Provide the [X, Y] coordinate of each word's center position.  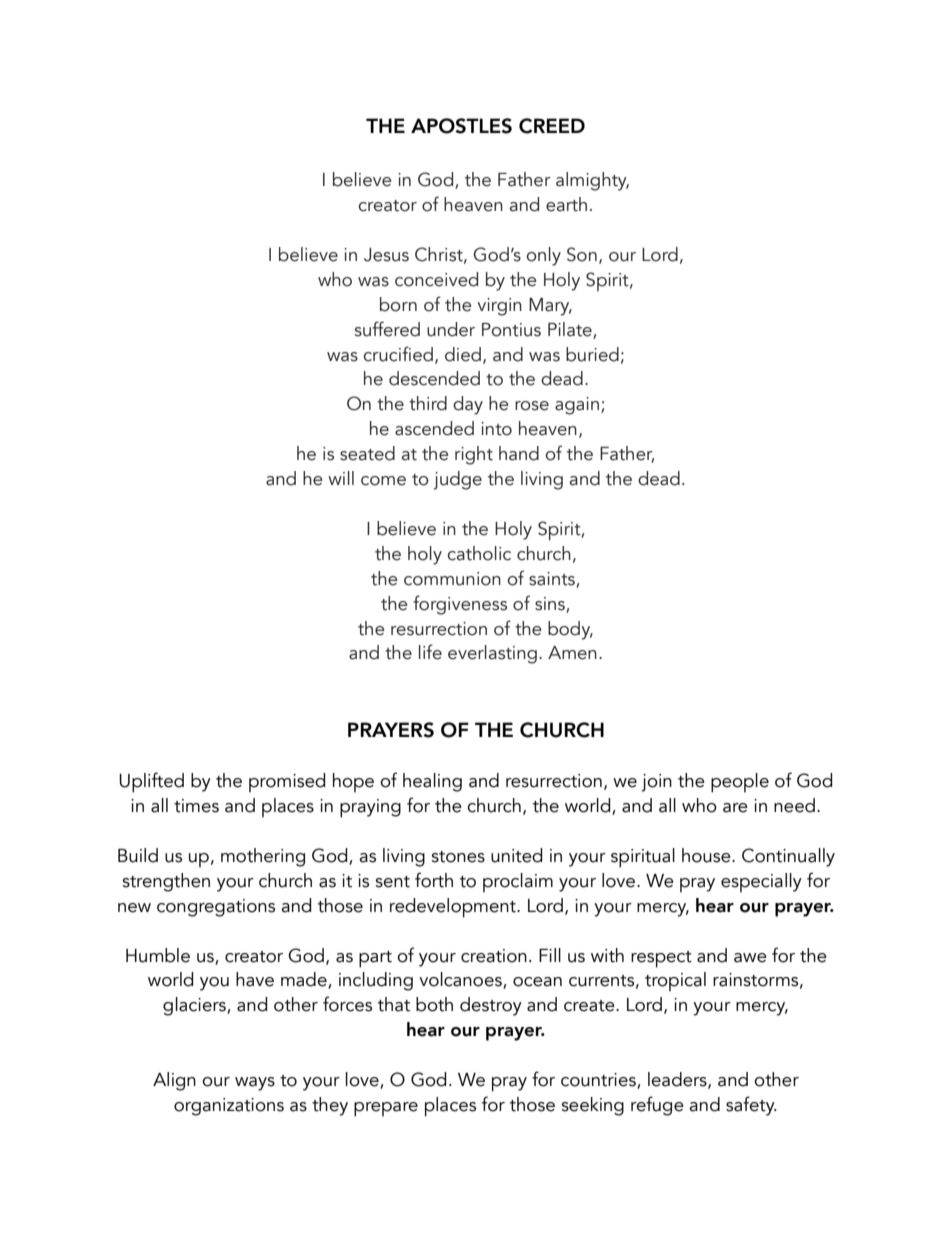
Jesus [386, 255]
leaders [678, 1080]
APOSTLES [461, 126]
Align [174, 1081]
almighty [592, 181]
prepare [386, 1109]
